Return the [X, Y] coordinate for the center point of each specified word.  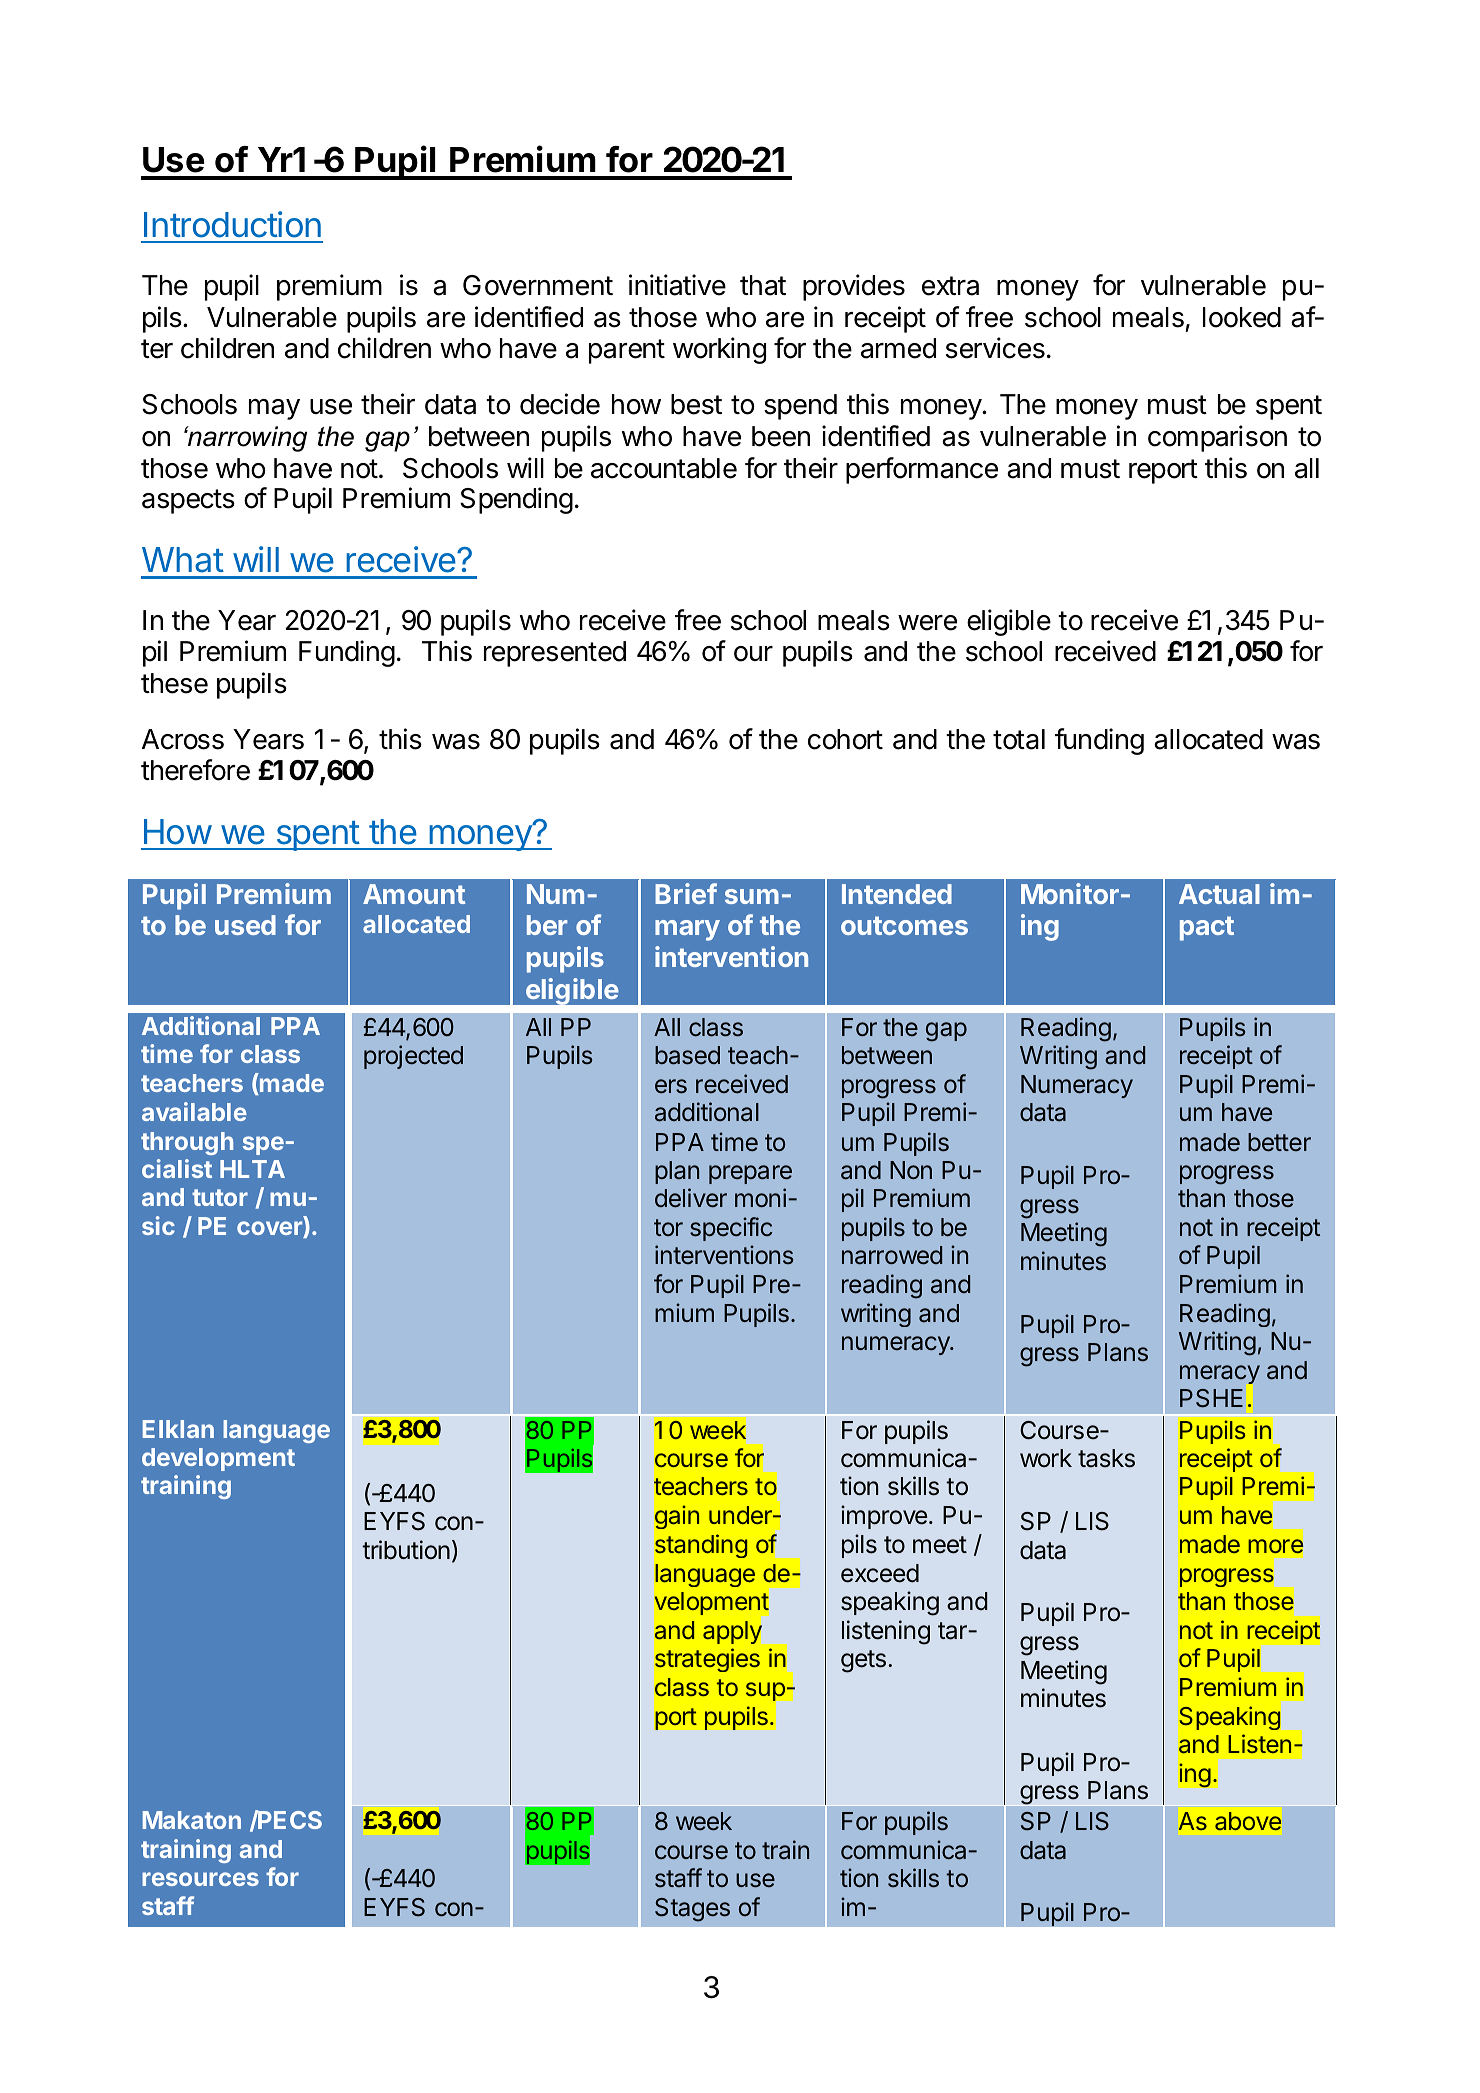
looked [1242, 317]
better [1279, 1142]
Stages [692, 1910]
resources [200, 1879]
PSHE [1211, 1398]
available [194, 1111]
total [1019, 739]
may [274, 409]
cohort [845, 739]
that [763, 285]
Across [183, 739]
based [687, 1055]
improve [884, 1517]
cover [270, 1229]
